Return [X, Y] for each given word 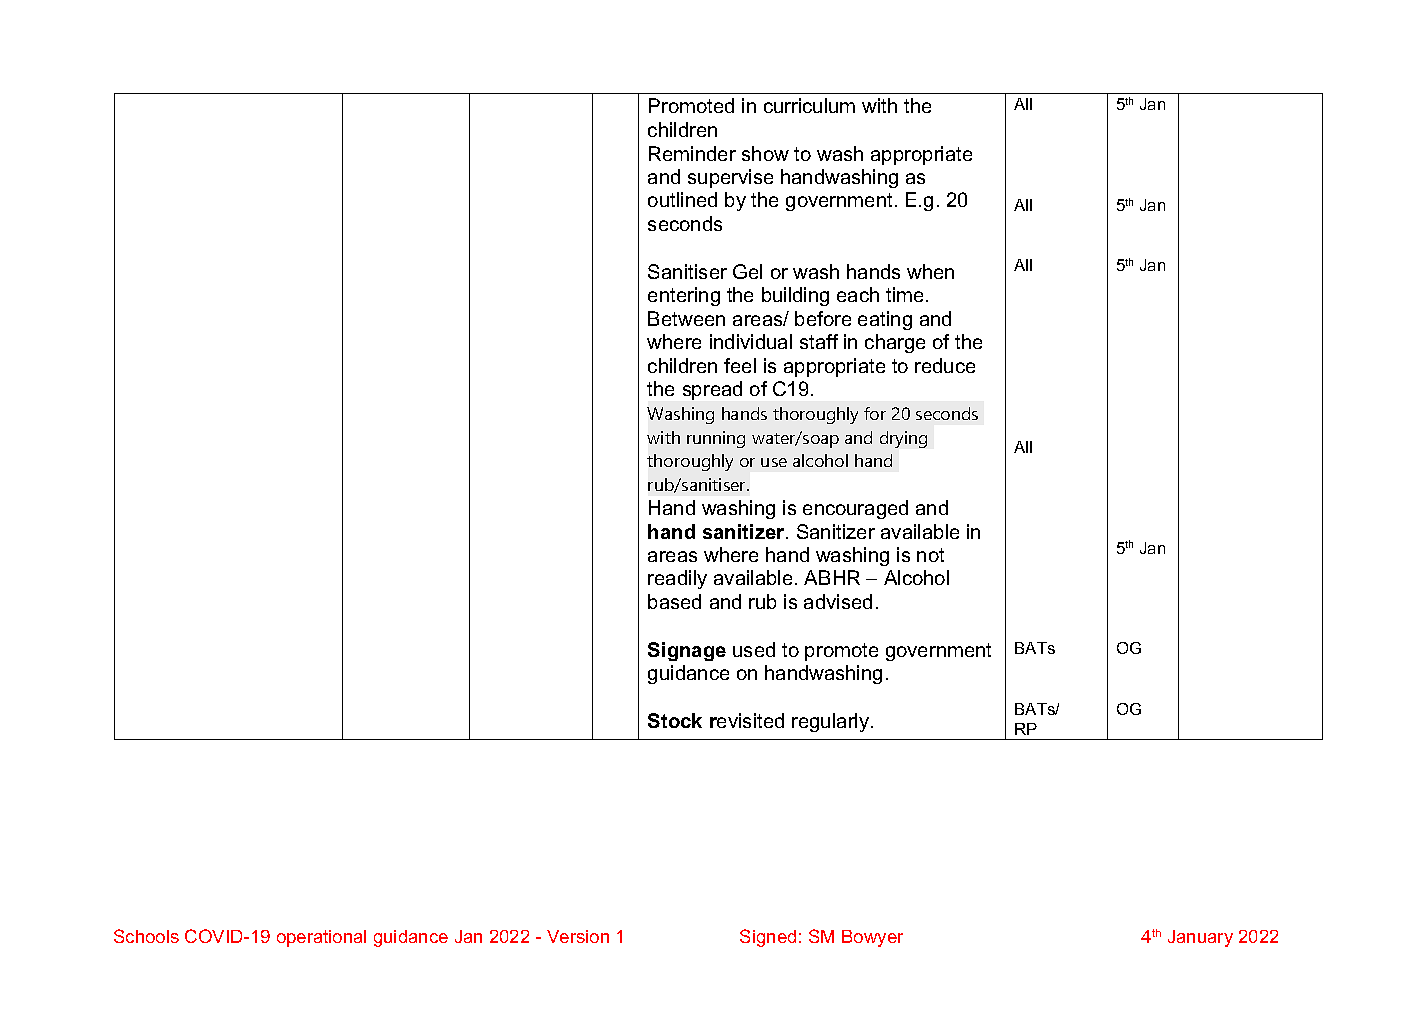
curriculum [809, 105]
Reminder [692, 153]
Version [578, 936]
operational [321, 938]
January [1200, 938]
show [765, 153]
